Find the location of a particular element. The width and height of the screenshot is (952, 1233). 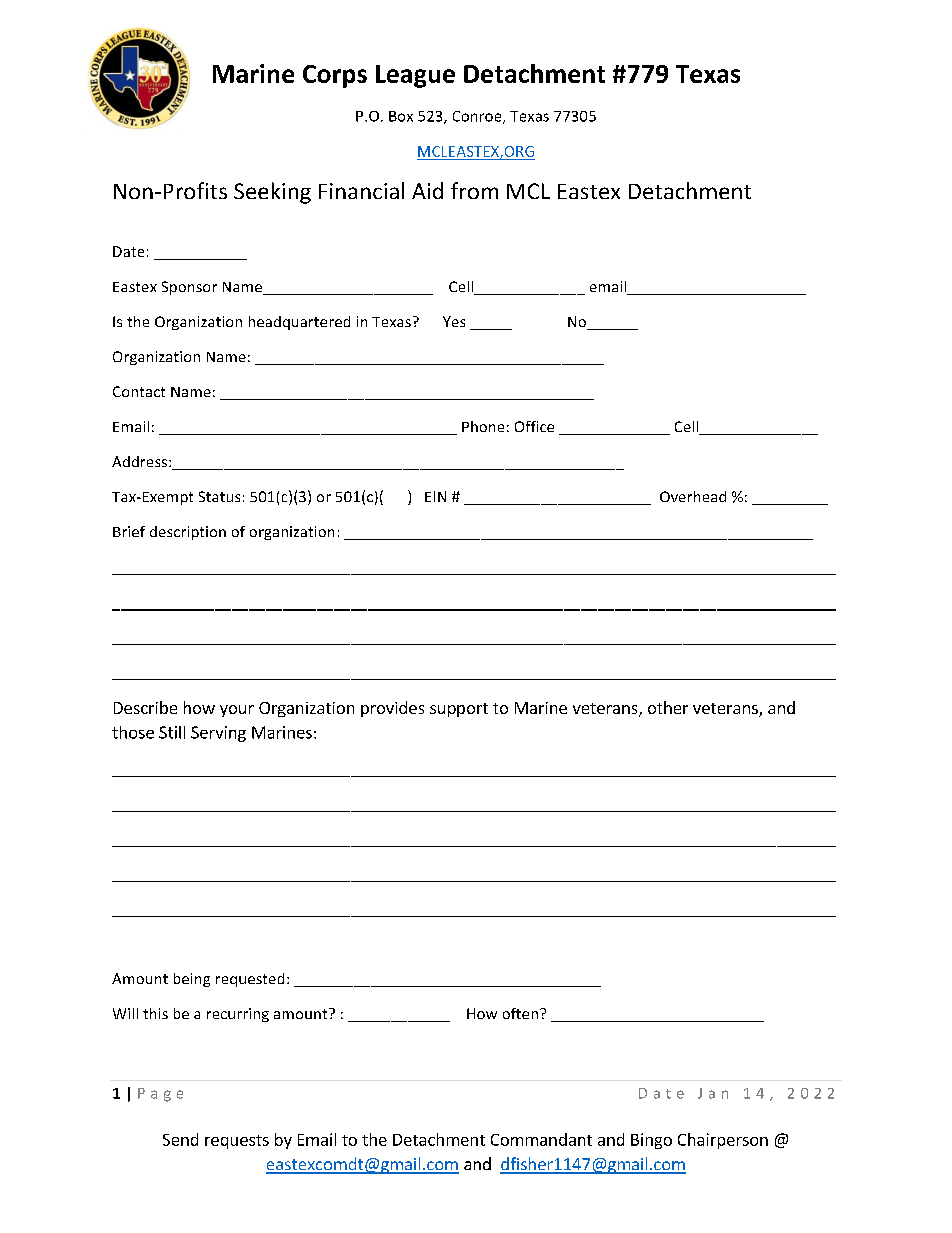

Box is located at coordinates (401, 116).
